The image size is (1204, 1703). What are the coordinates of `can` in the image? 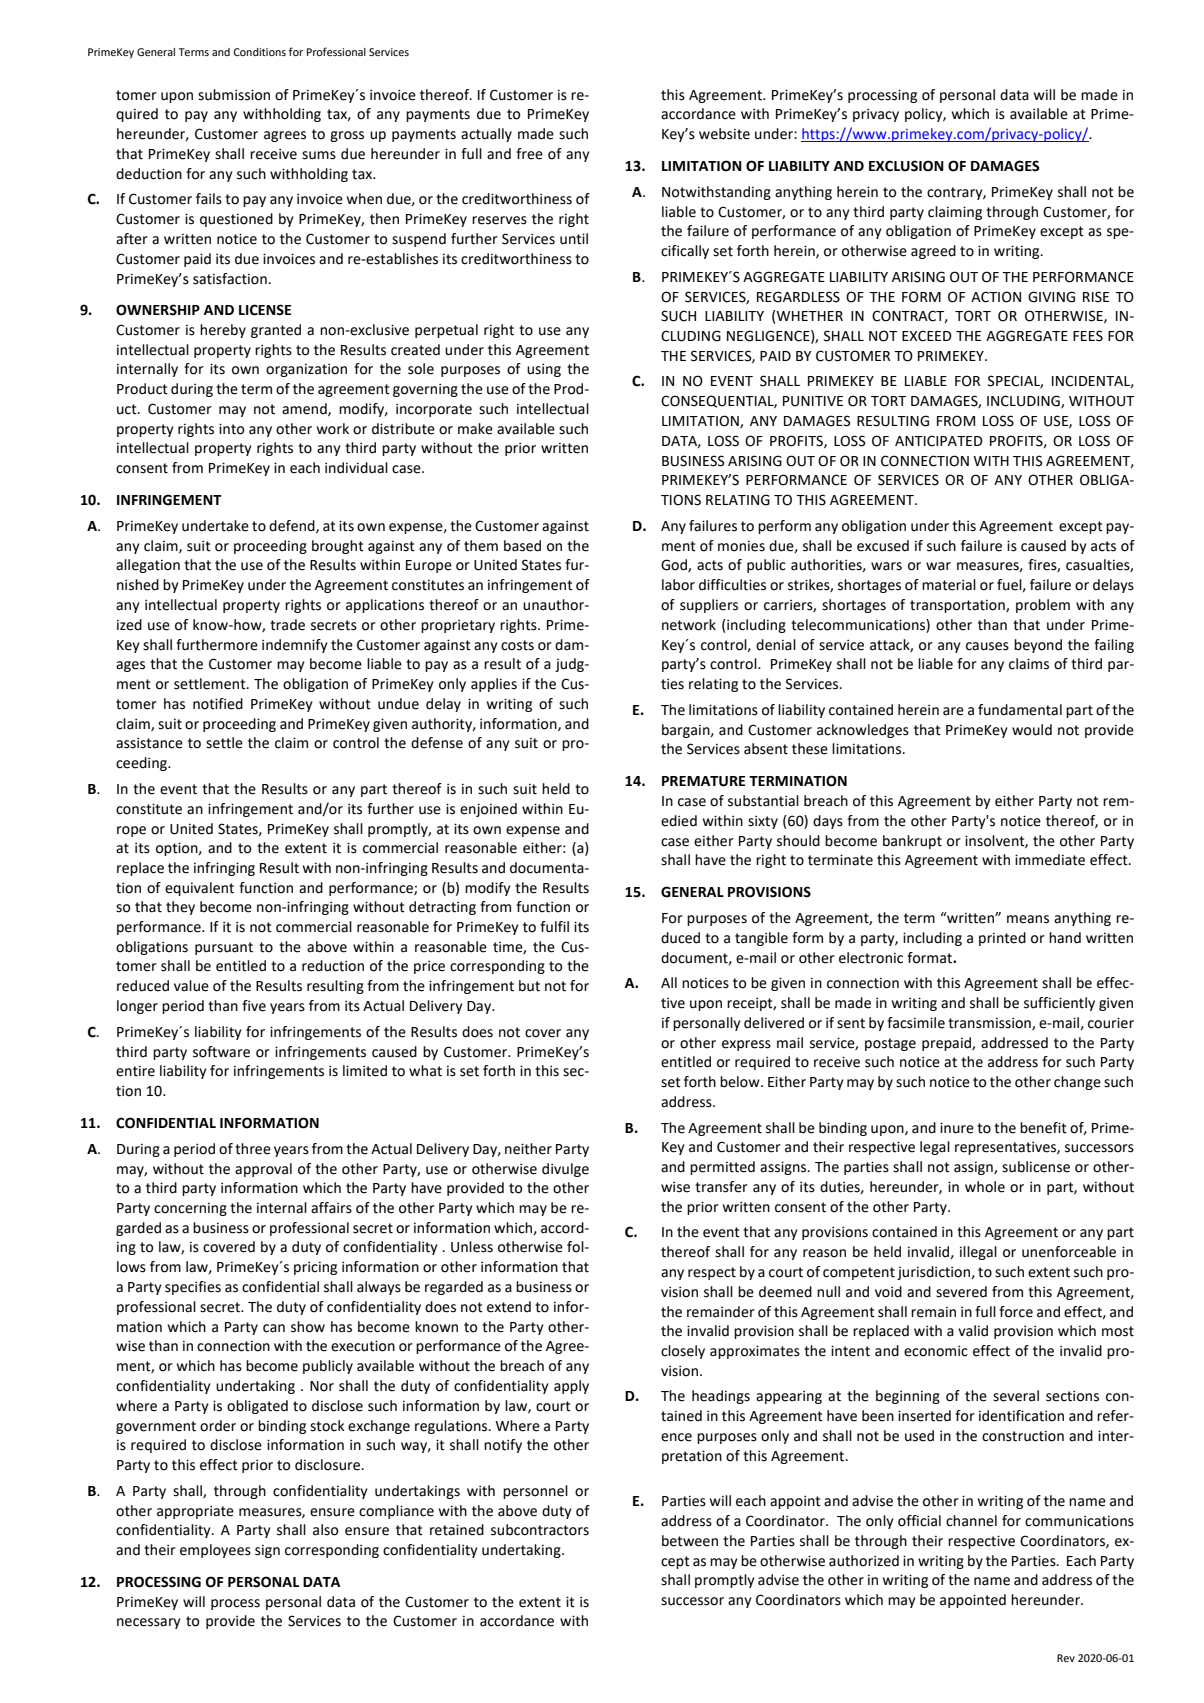 It's located at (274, 1328).
